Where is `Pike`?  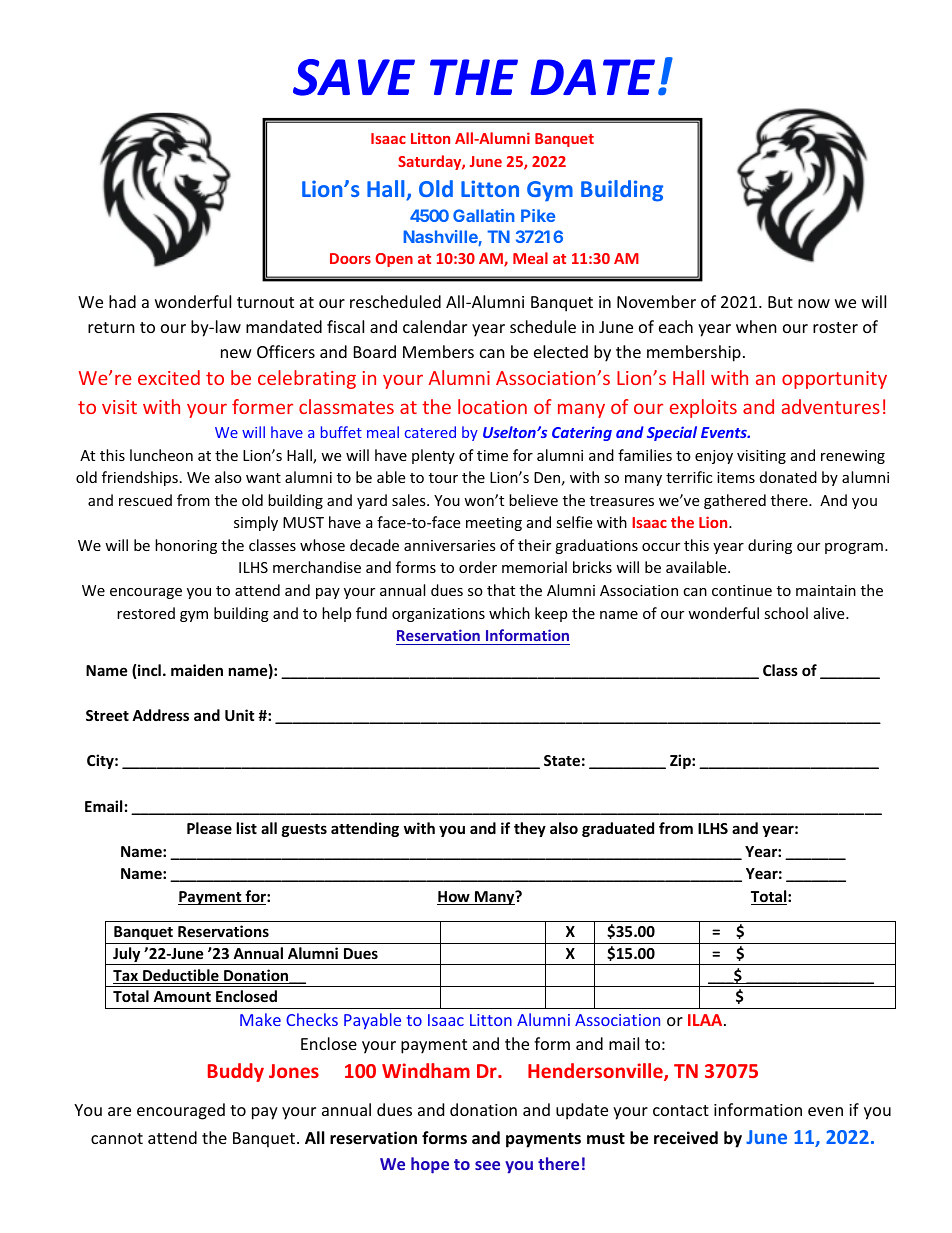
Pike is located at coordinates (538, 215).
